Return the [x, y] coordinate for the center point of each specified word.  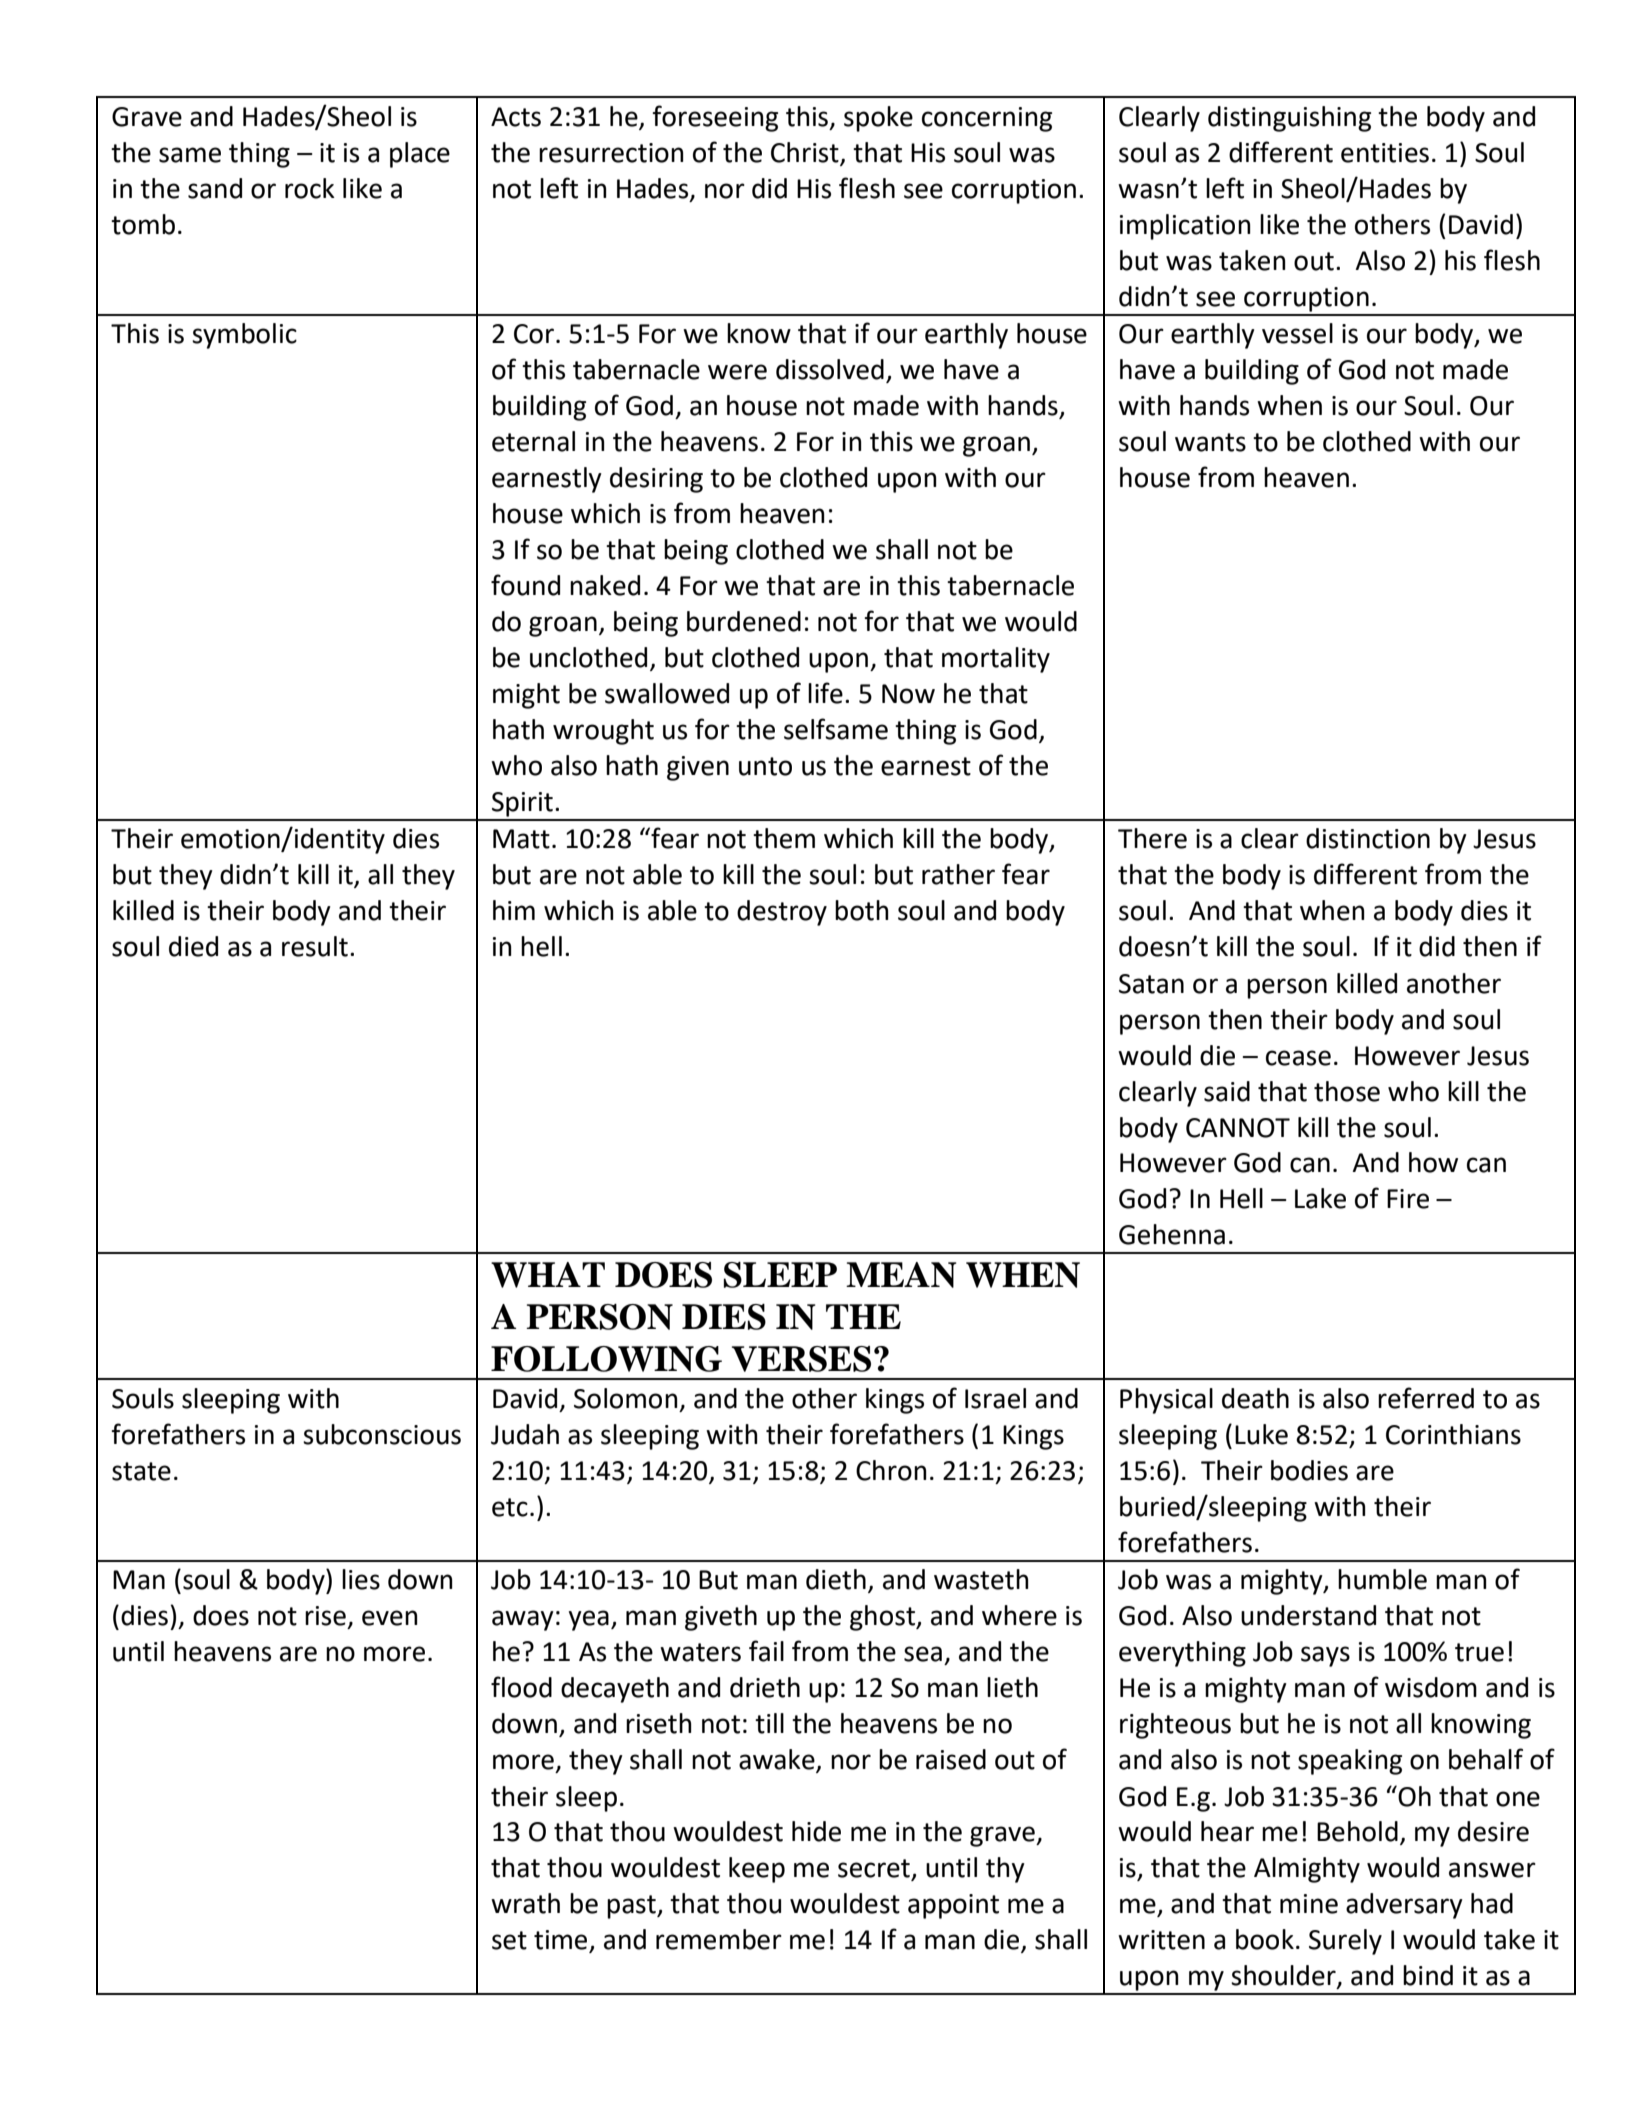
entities [1385, 153]
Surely [1345, 1942]
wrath [525, 1903]
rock [310, 188]
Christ [806, 153]
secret [875, 1869]
